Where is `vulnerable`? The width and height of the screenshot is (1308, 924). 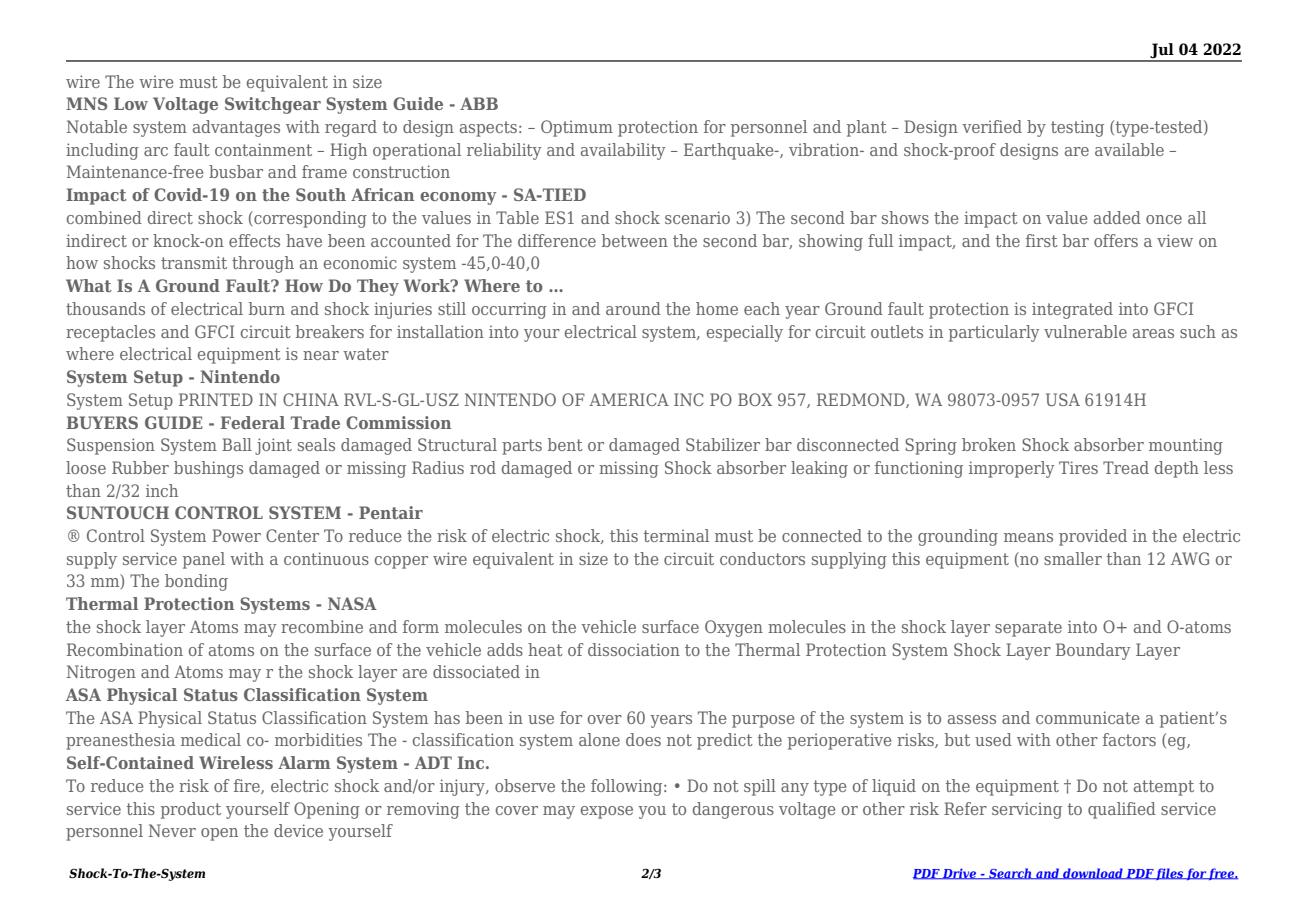 vulnerable is located at coordinates (1085, 331).
